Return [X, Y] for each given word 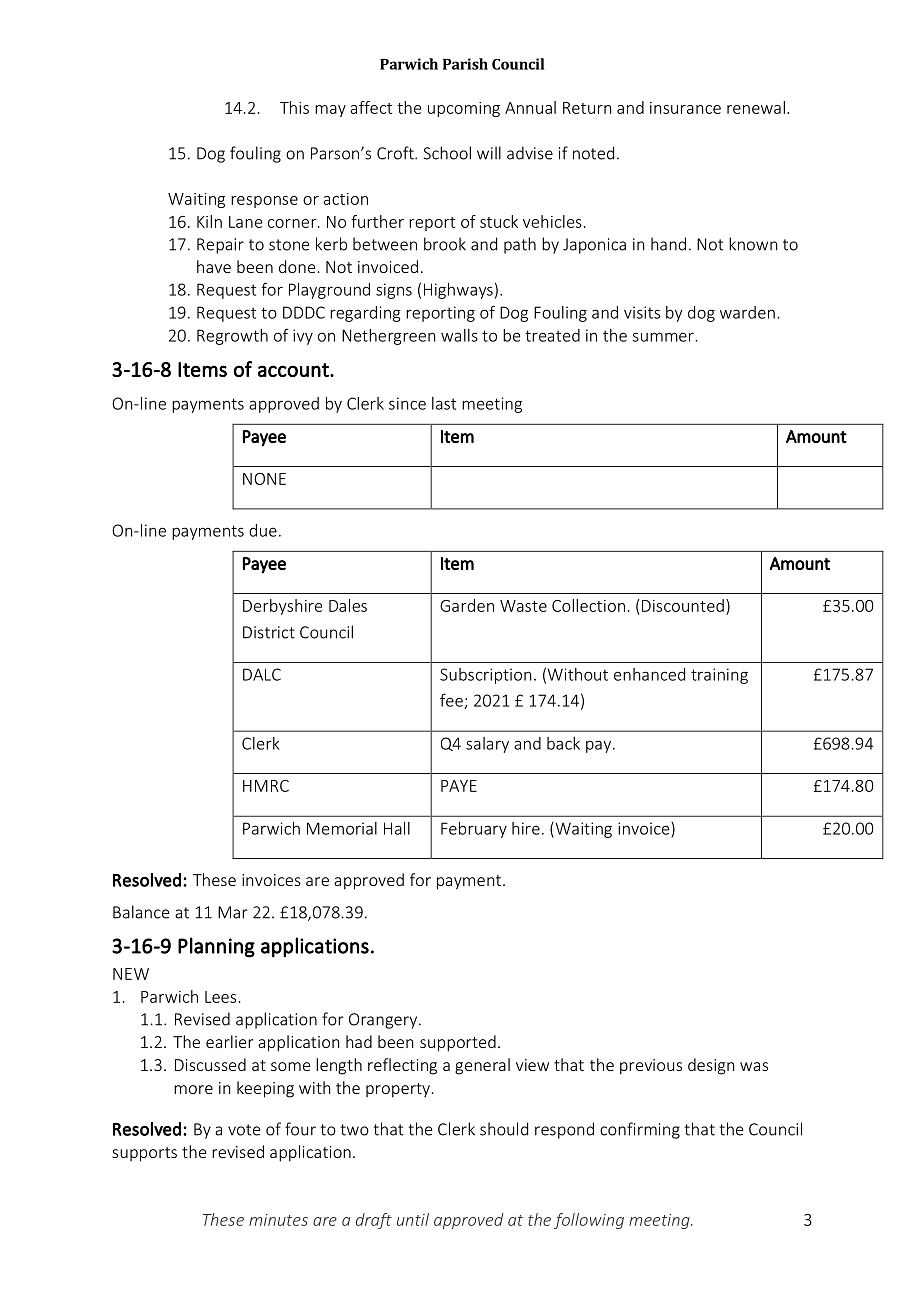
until [413, 1219]
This [294, 107]
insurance [685, 108]
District [269, 632]
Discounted [683, 605]
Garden [467, 605]
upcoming [464, 109]
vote [244, 1130]
